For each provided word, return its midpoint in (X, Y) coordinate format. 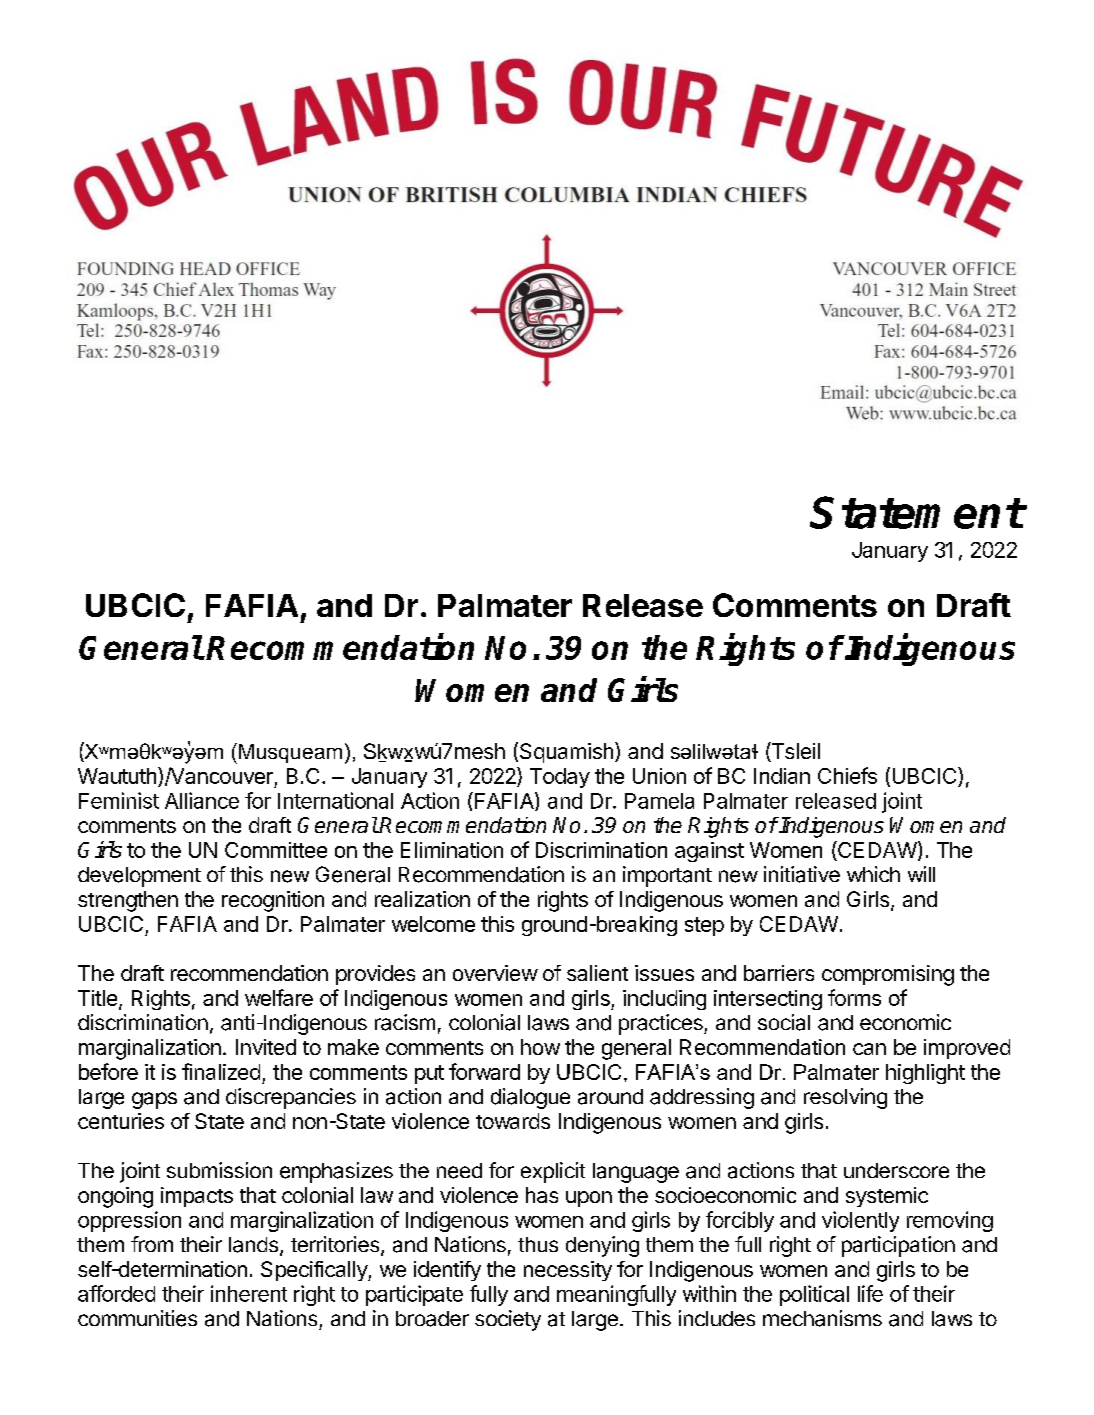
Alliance (202, 800)
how (540, 1047)
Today (560, 778)
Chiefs (847, 775)
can (869, 1049)
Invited (266, 1047)
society (508, 1320)
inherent (249, 1293)
